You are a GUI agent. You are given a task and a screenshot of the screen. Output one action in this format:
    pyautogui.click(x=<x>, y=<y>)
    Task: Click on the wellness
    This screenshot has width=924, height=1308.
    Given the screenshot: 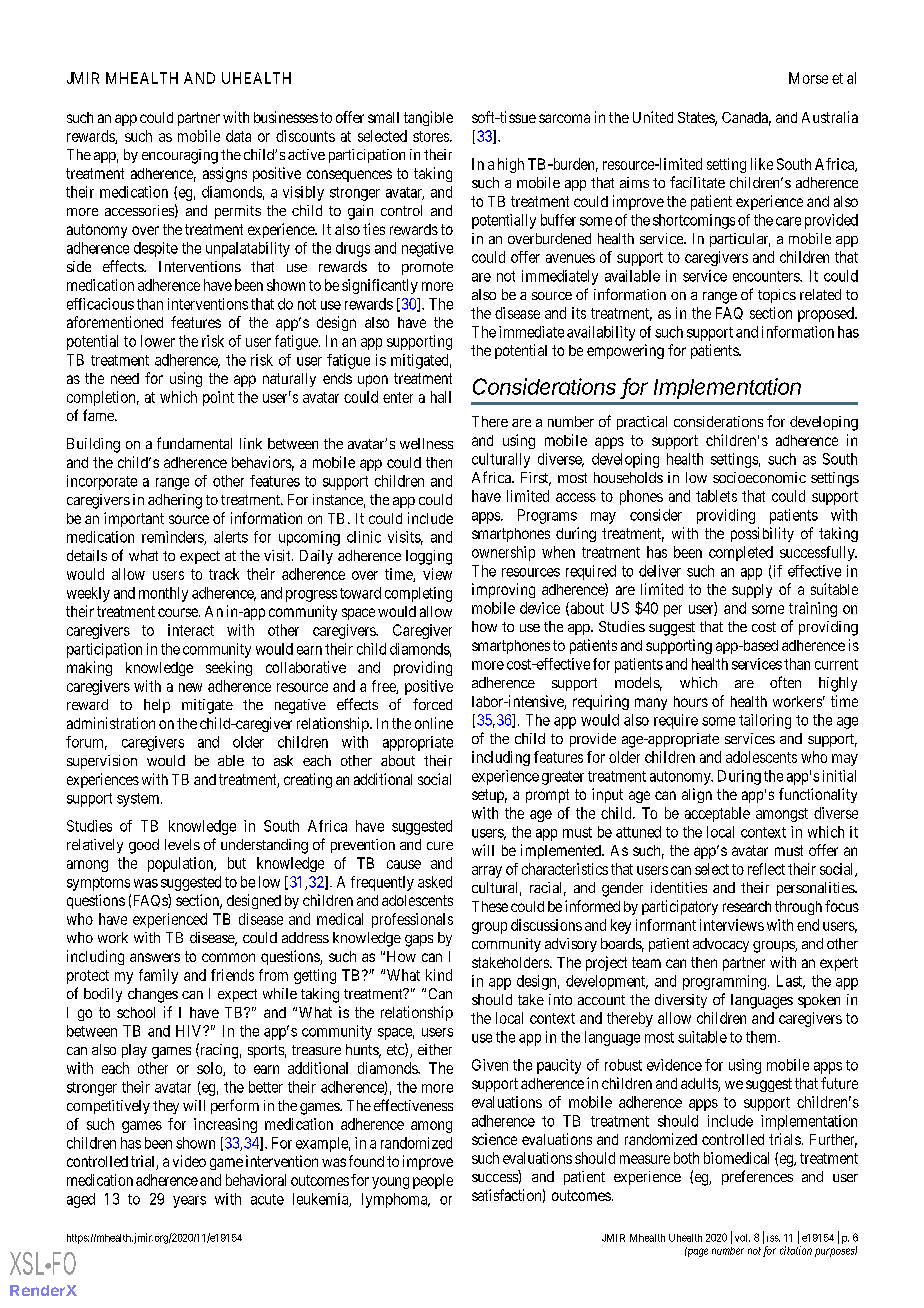 What is the action you would take?
    pyautogui.click(x=426, y=443)
